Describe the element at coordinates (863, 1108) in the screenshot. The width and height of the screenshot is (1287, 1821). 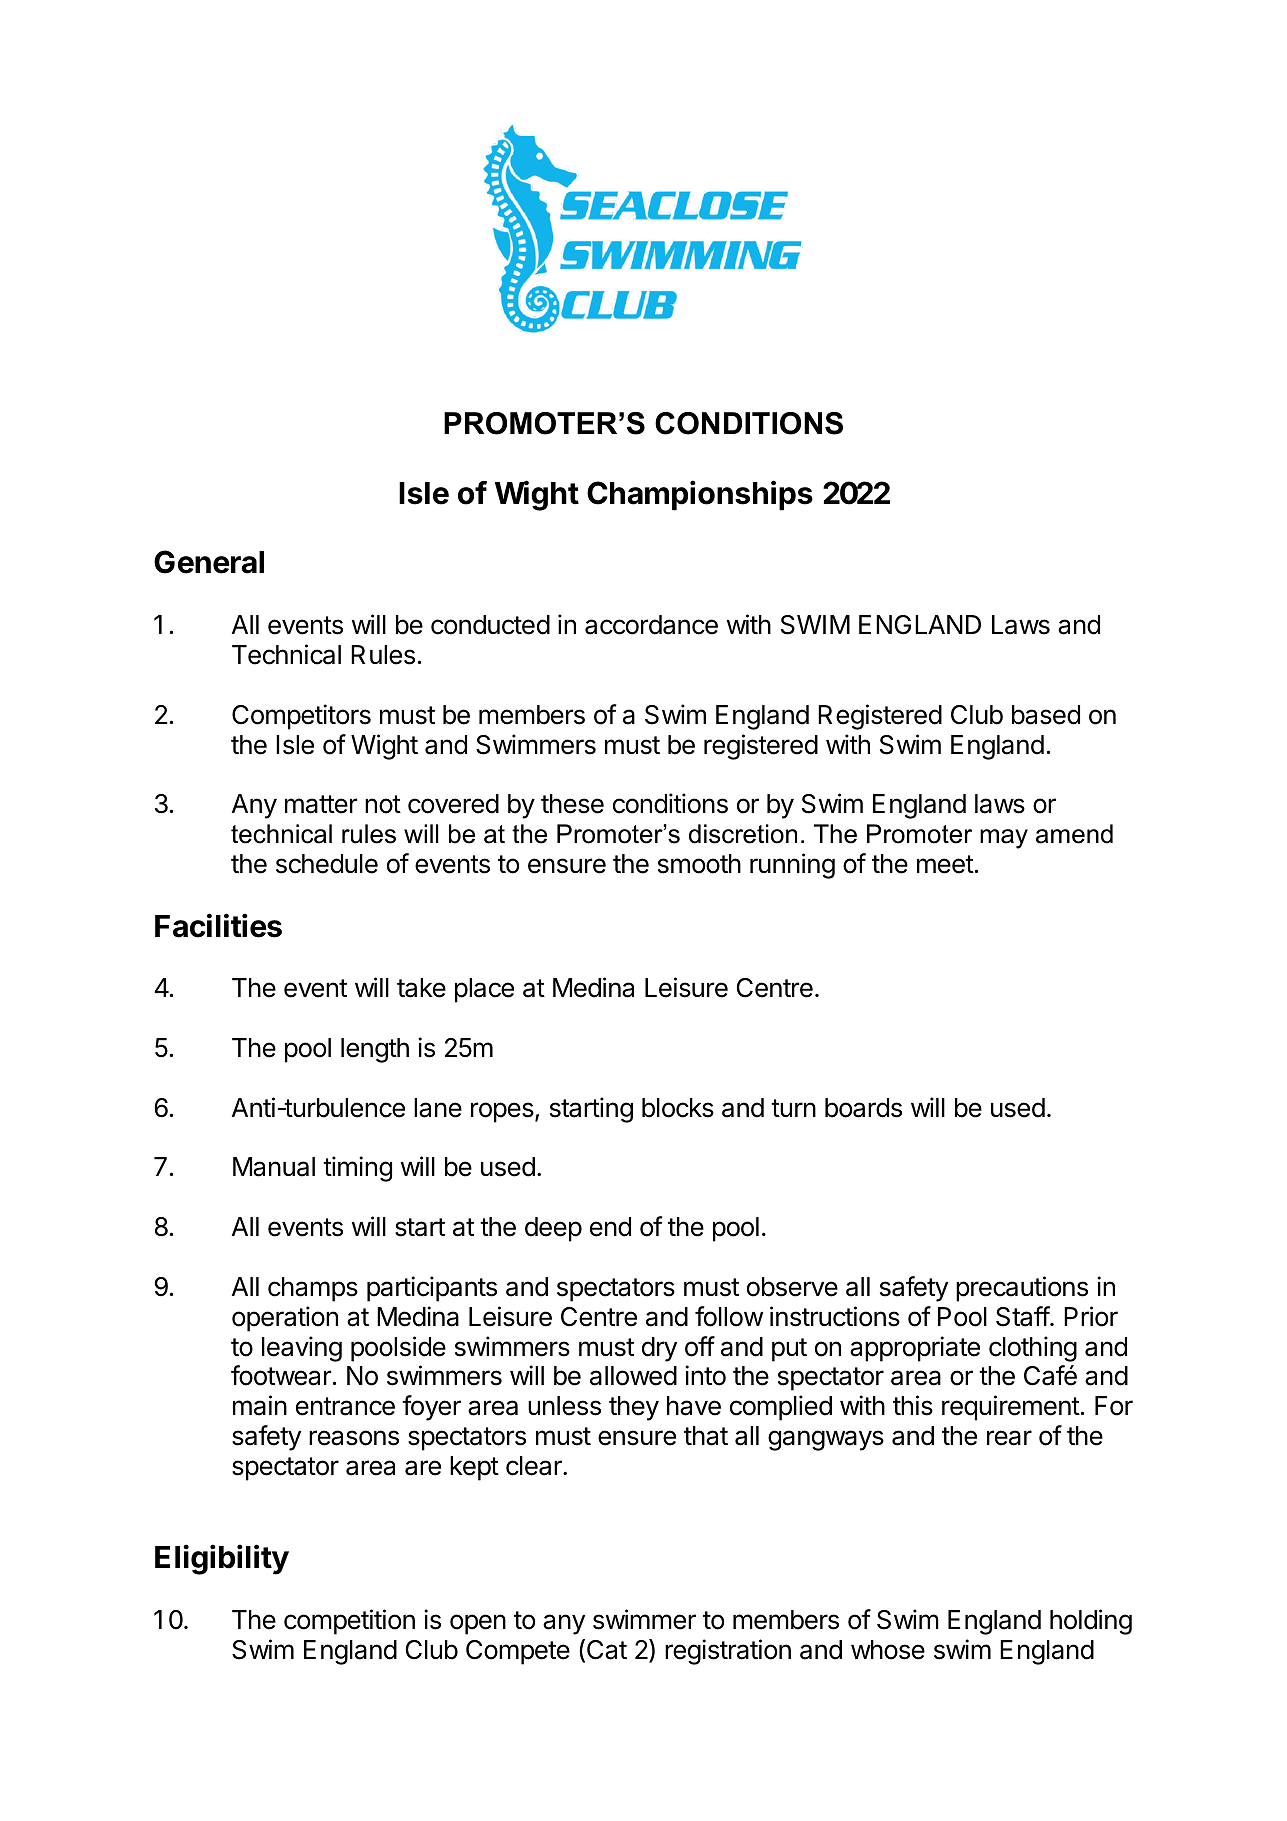
I see `boards` at that location.
